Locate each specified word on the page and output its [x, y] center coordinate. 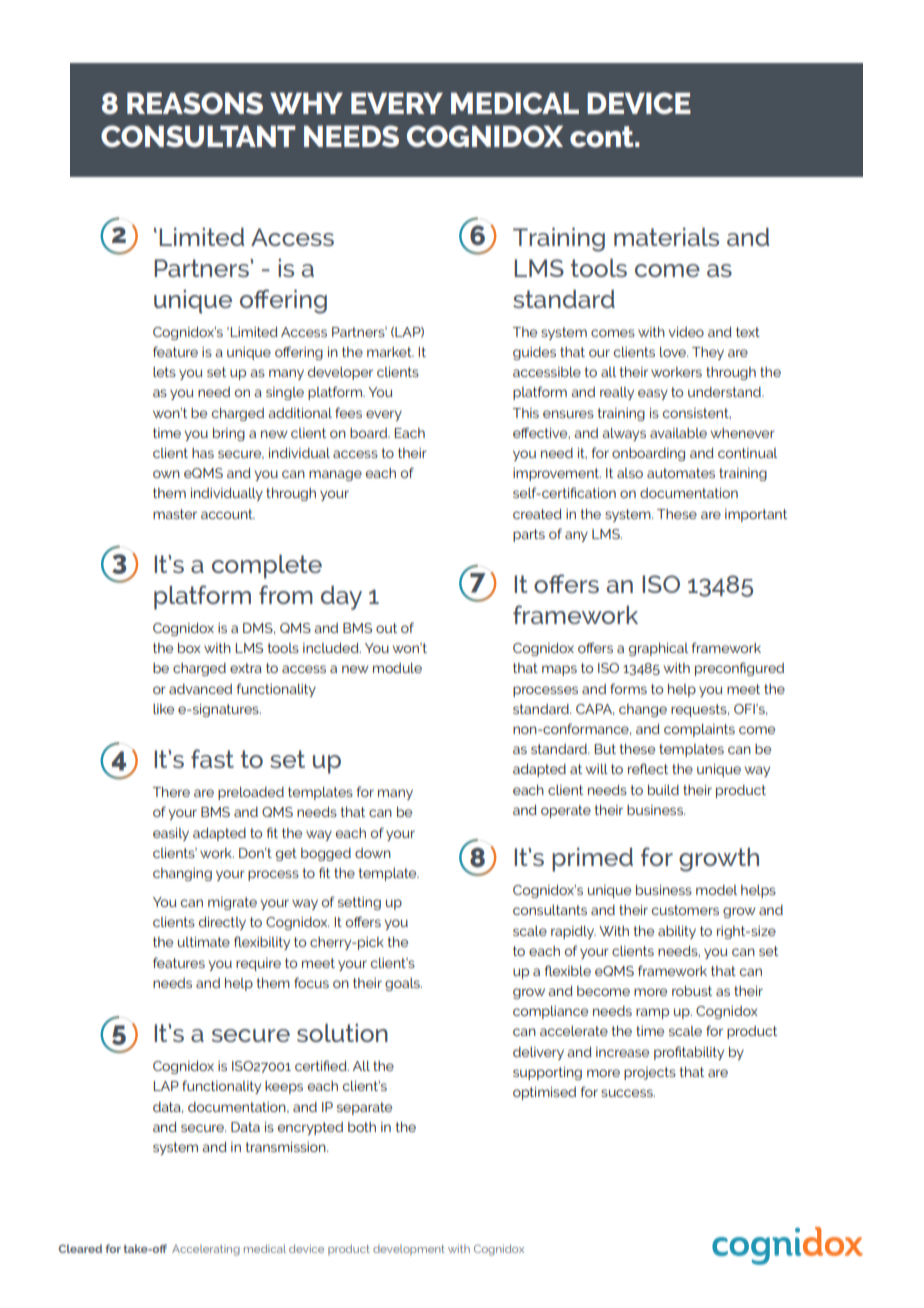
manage [335, 475]
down [373, 853]
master [175, 514]
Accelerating [206, 1250]
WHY [306, 103]
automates [681, 473]
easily [171, 834]
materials [666, 236]
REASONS [195, 103]
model [716, 890]
